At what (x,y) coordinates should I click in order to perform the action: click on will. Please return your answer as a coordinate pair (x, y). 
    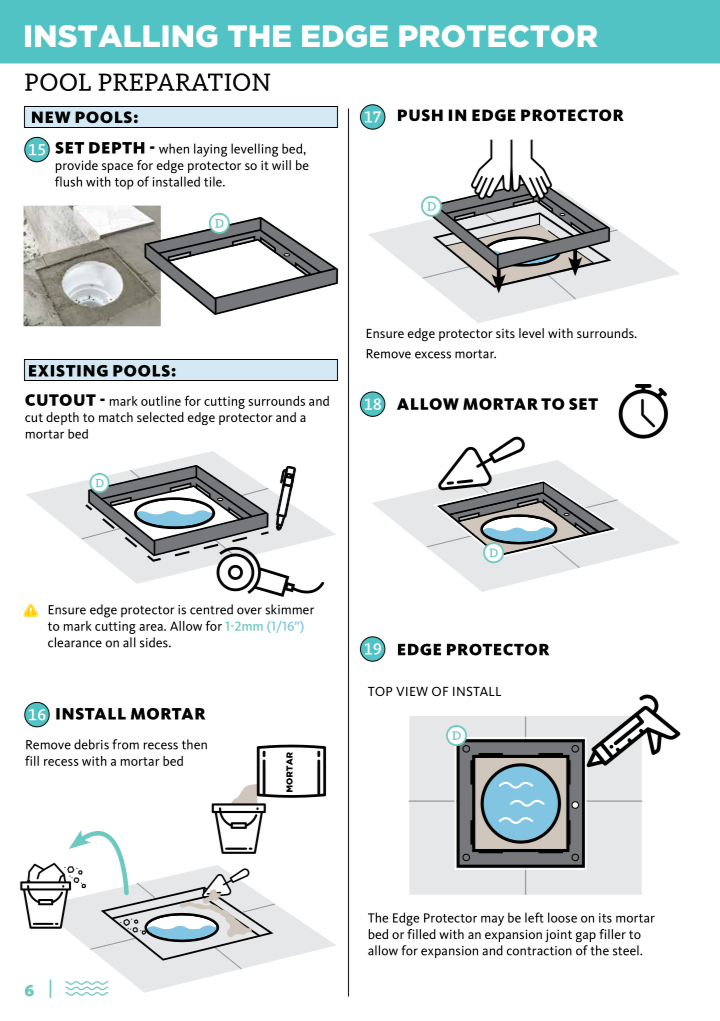
    Looking at the image, I should click on (281, 165).
